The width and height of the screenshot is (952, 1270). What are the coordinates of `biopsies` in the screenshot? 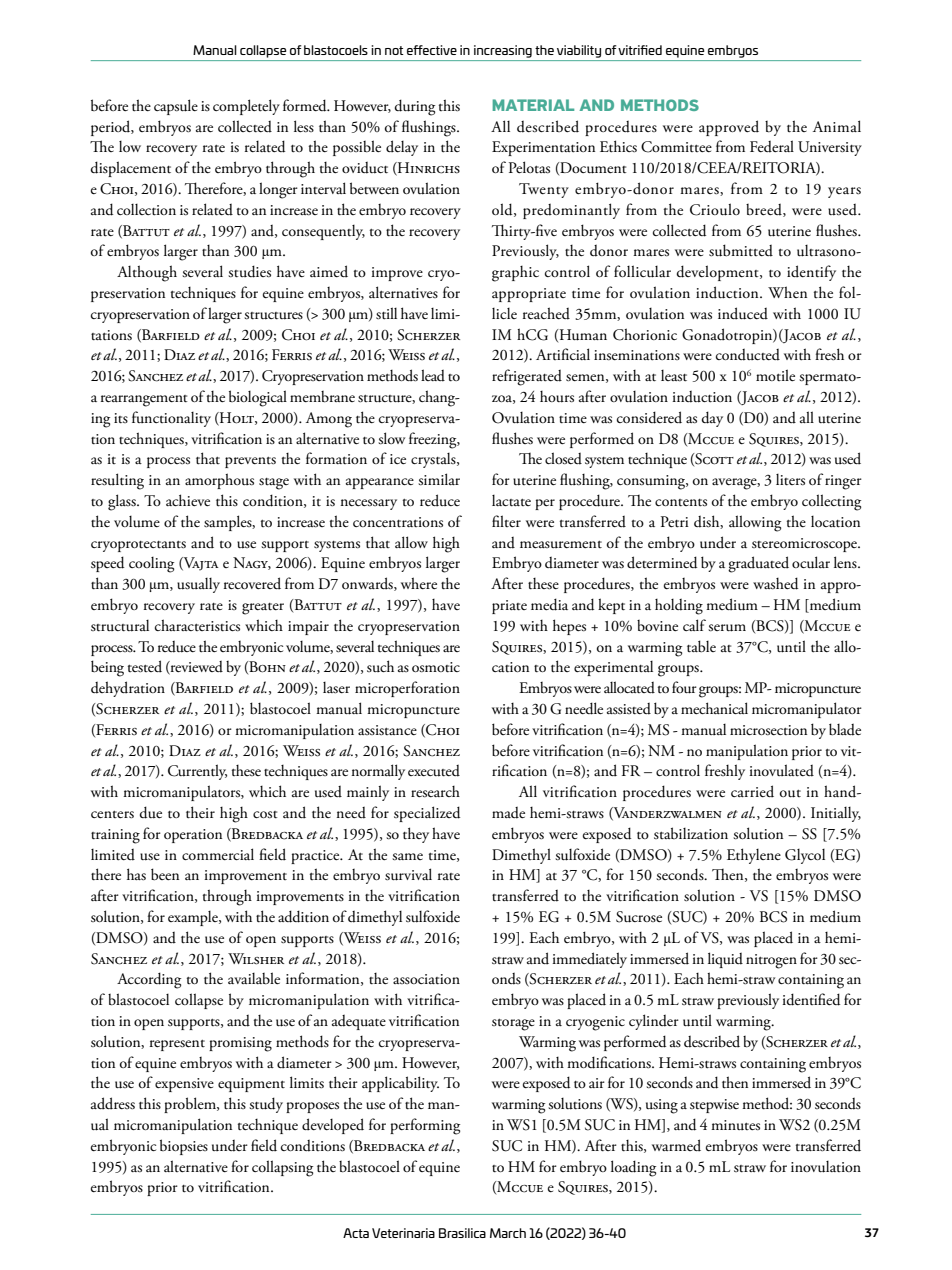 It's located at (184, 1147).
